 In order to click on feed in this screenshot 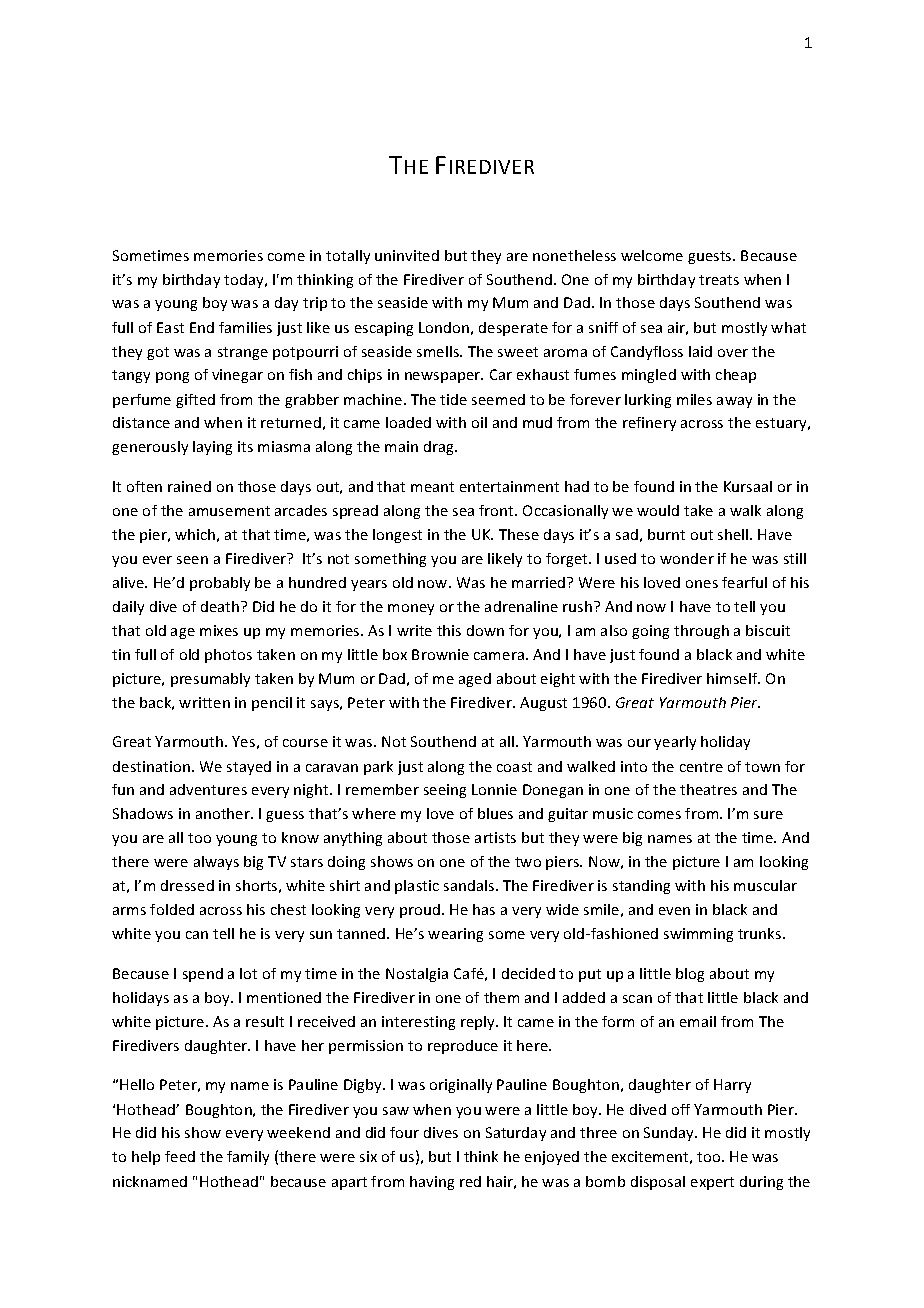, I will do `click(180, 1156)`.
